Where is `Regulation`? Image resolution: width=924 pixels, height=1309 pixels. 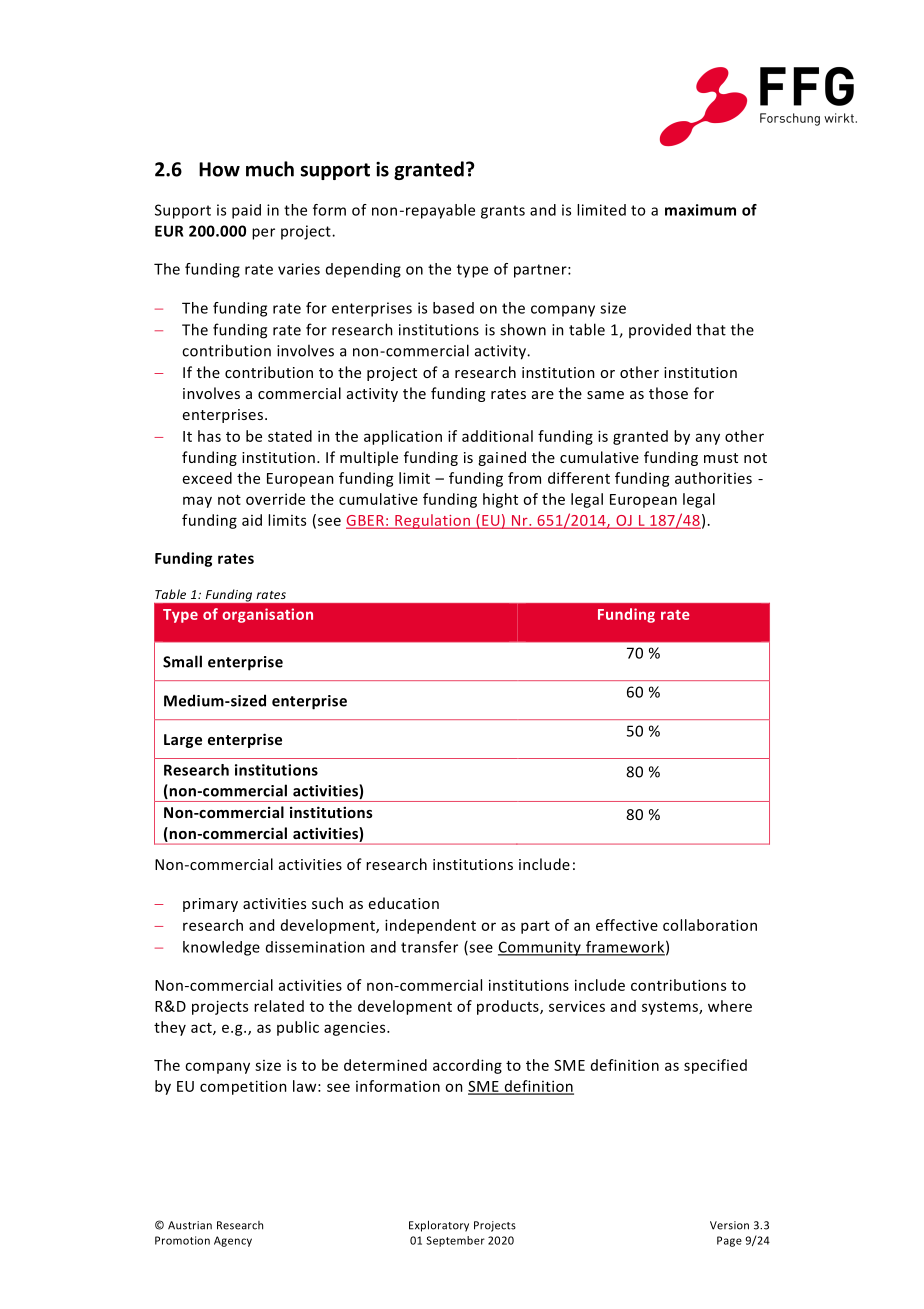 Regulation is located at coordinates (432, 521).
